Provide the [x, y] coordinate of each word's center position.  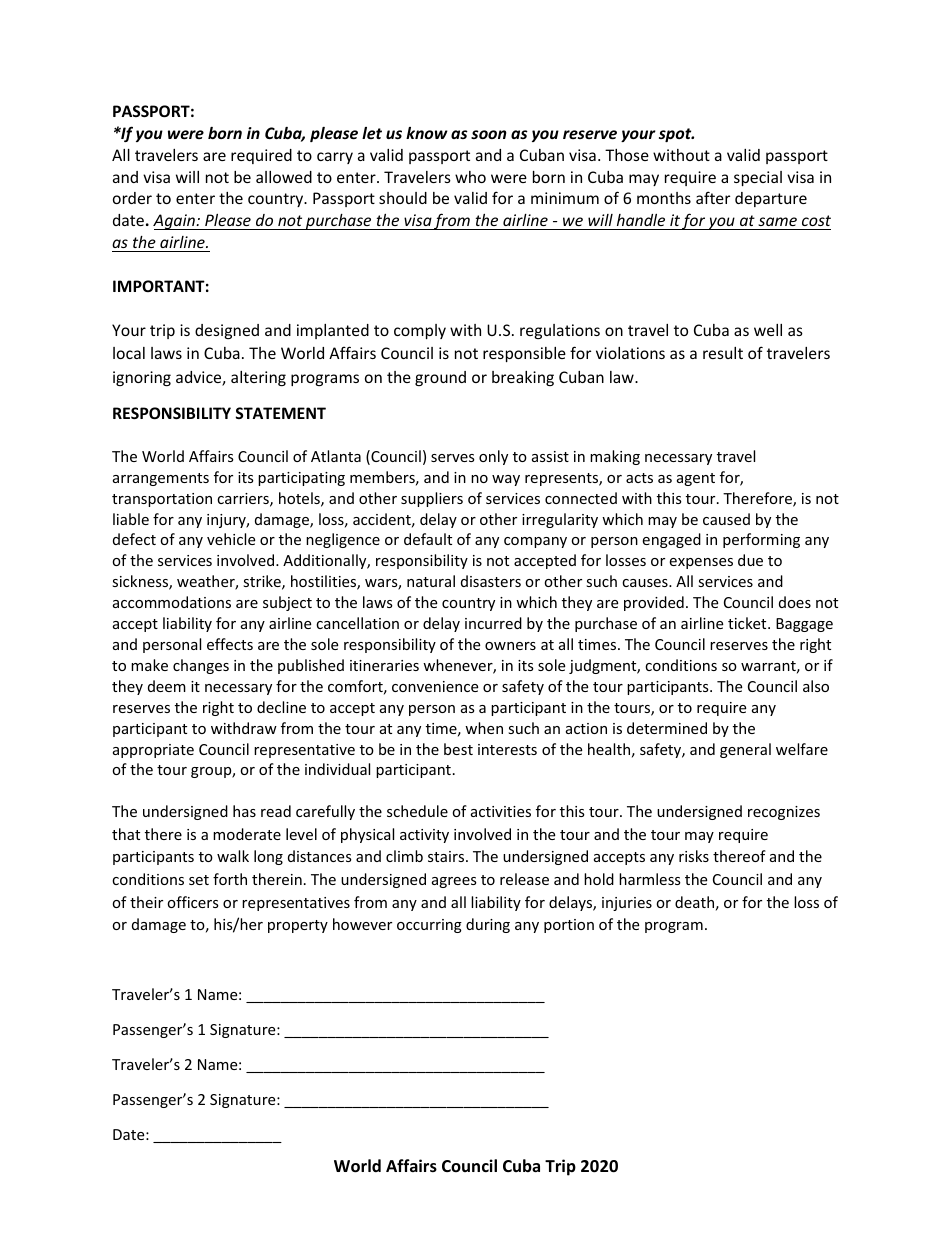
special [758, 178]
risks [694, 856]
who [470, 177]
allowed [284, 177]
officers [193, 902]
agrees [454, 882]
